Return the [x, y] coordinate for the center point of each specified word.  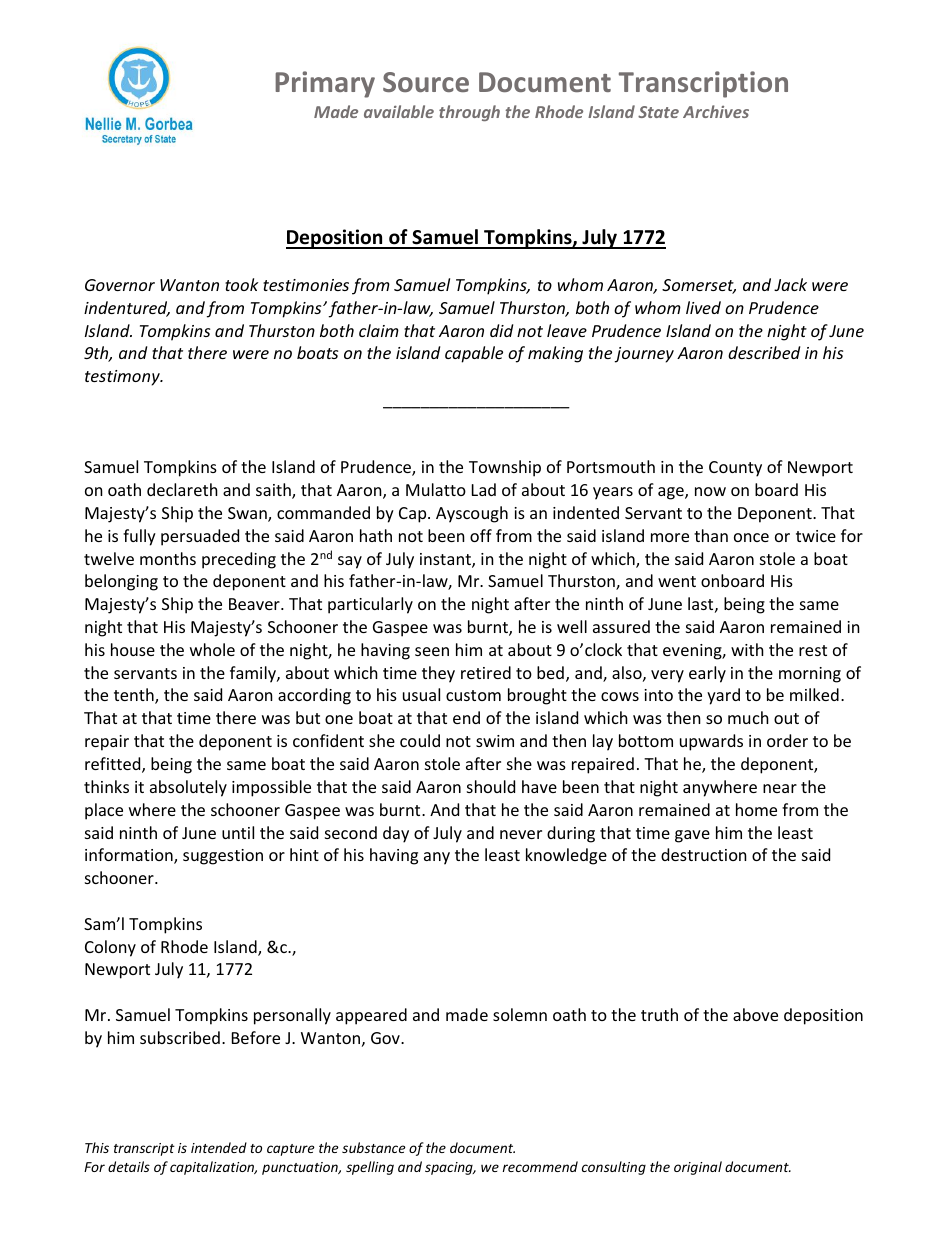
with [747, 649]
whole [212, 649]
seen [432, 651]
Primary [325, 84]
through [469, 113]
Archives [716, 111]
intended [219, 1147]
